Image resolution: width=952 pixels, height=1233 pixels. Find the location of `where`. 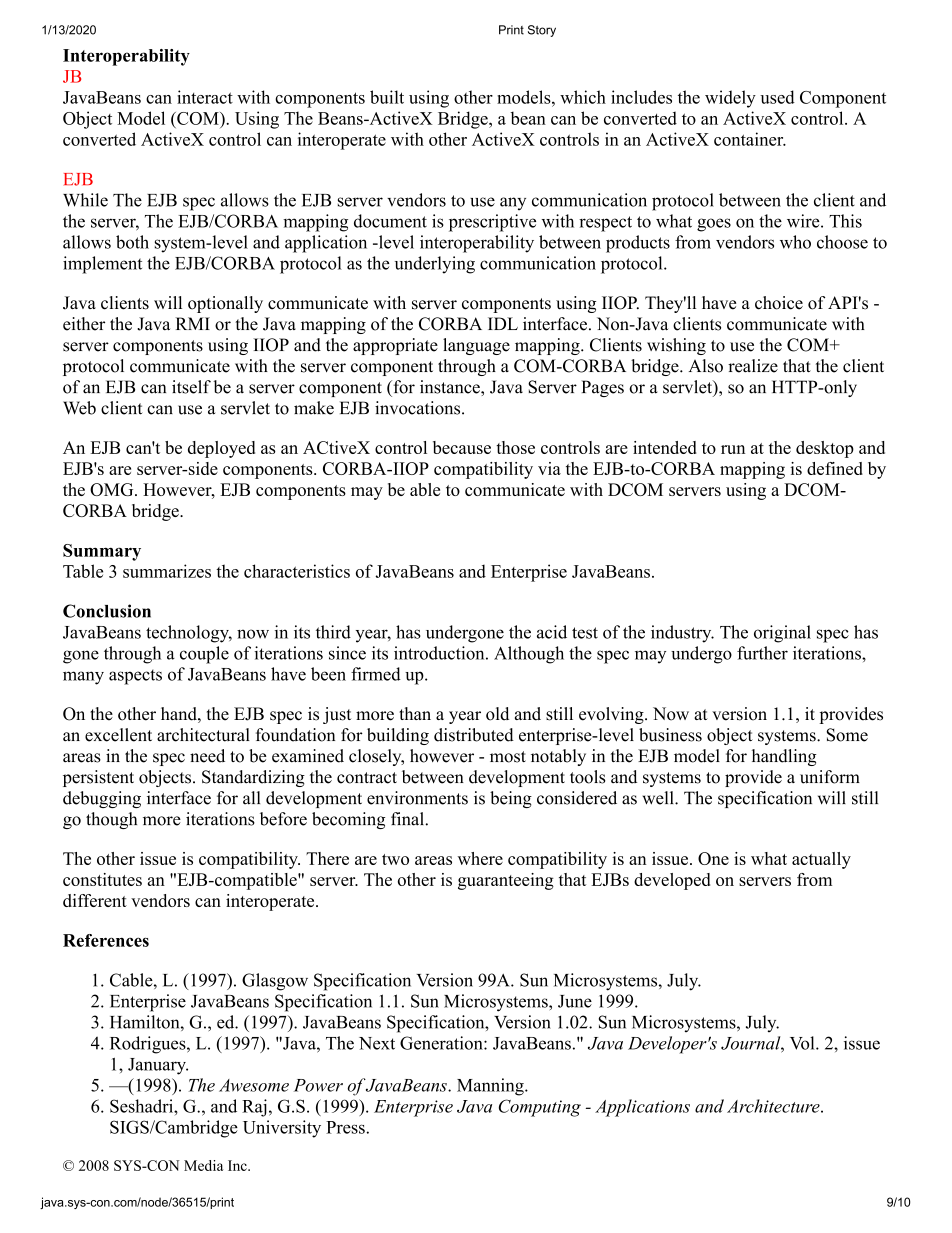

where is located at coordinates (480, 858).
